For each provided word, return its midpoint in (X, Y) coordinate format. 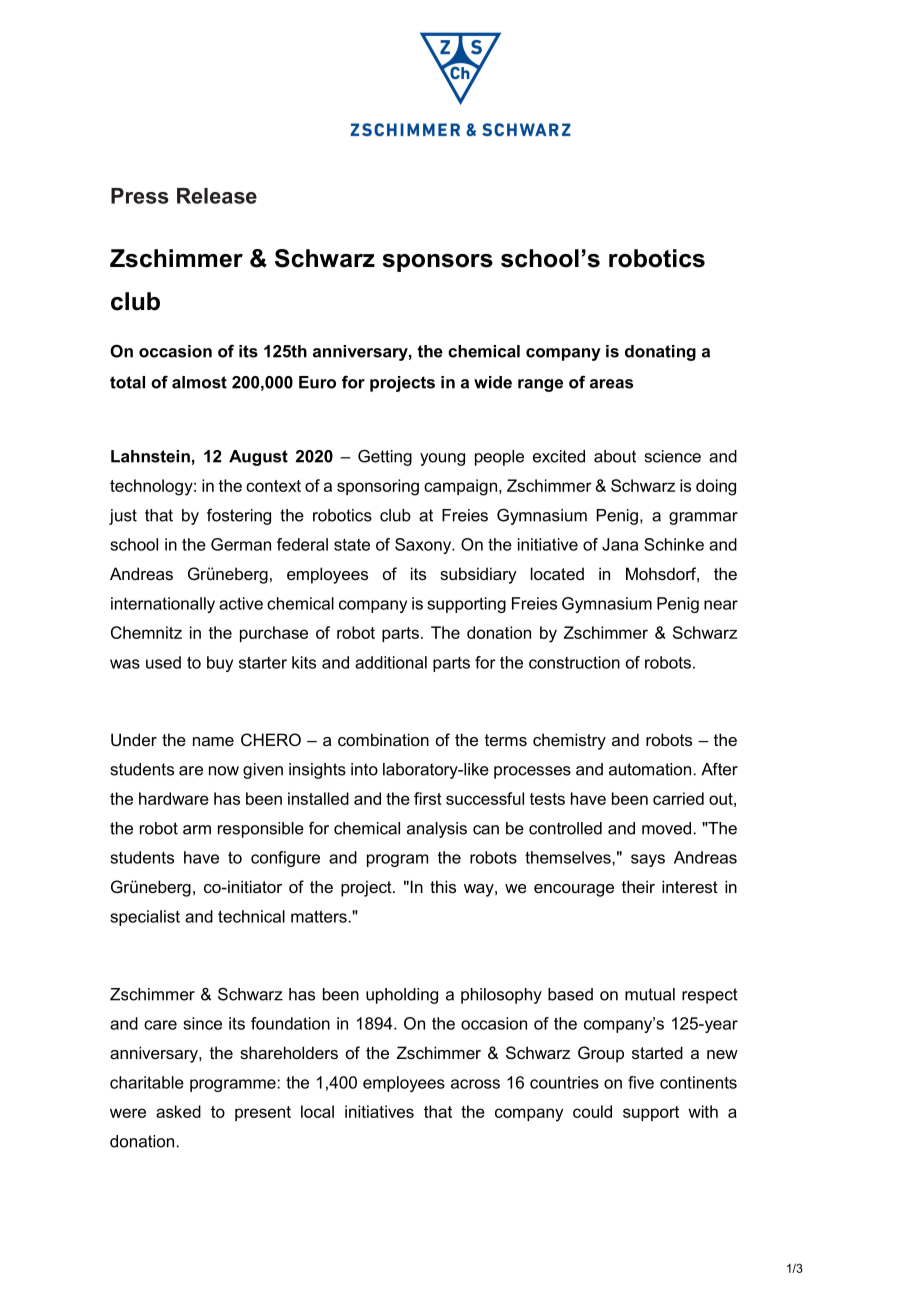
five (641, 1082)
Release (217, 196)
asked (178, 1111)
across (475, 1084)
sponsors (437, 263)
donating (660, 353)
